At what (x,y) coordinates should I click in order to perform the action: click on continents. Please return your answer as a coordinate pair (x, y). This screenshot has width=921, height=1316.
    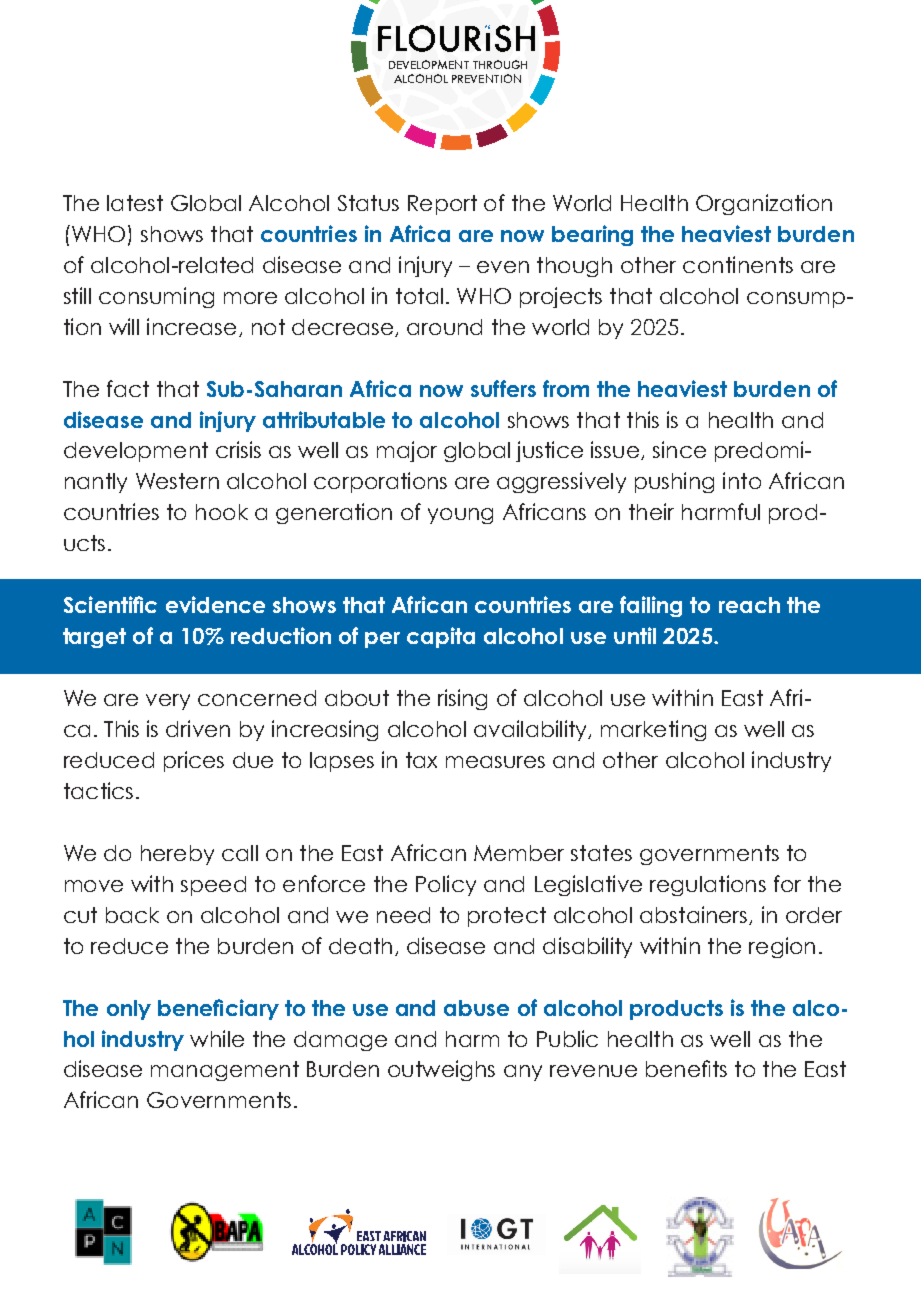
    Looking at the image, I should click on (738, 264).
